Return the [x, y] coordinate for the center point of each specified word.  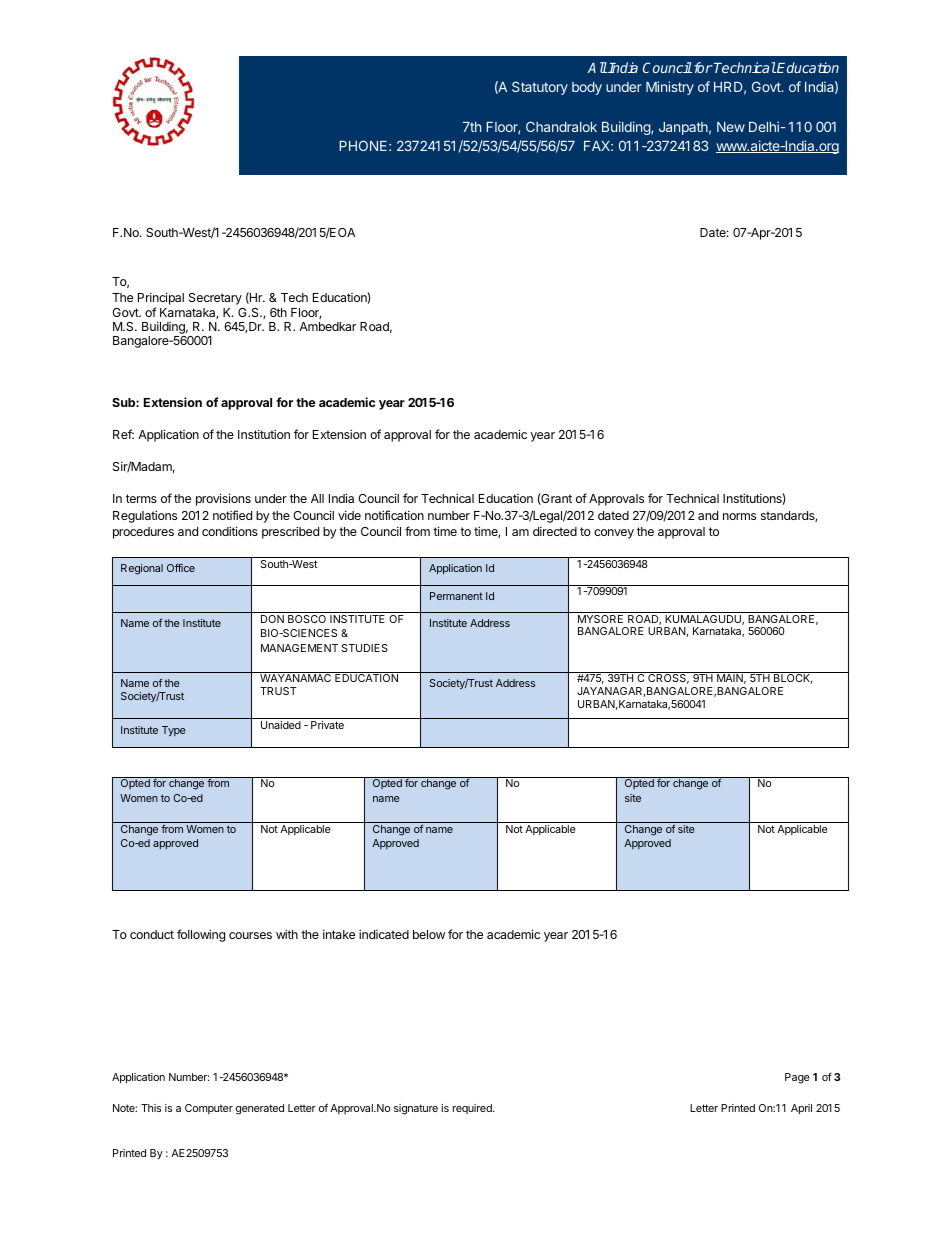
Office [181, 568]
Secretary [215, 299]
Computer [209, 1109]
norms [739, 516]
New [731, 127]
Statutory [540, 88]
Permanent [456, 596]
